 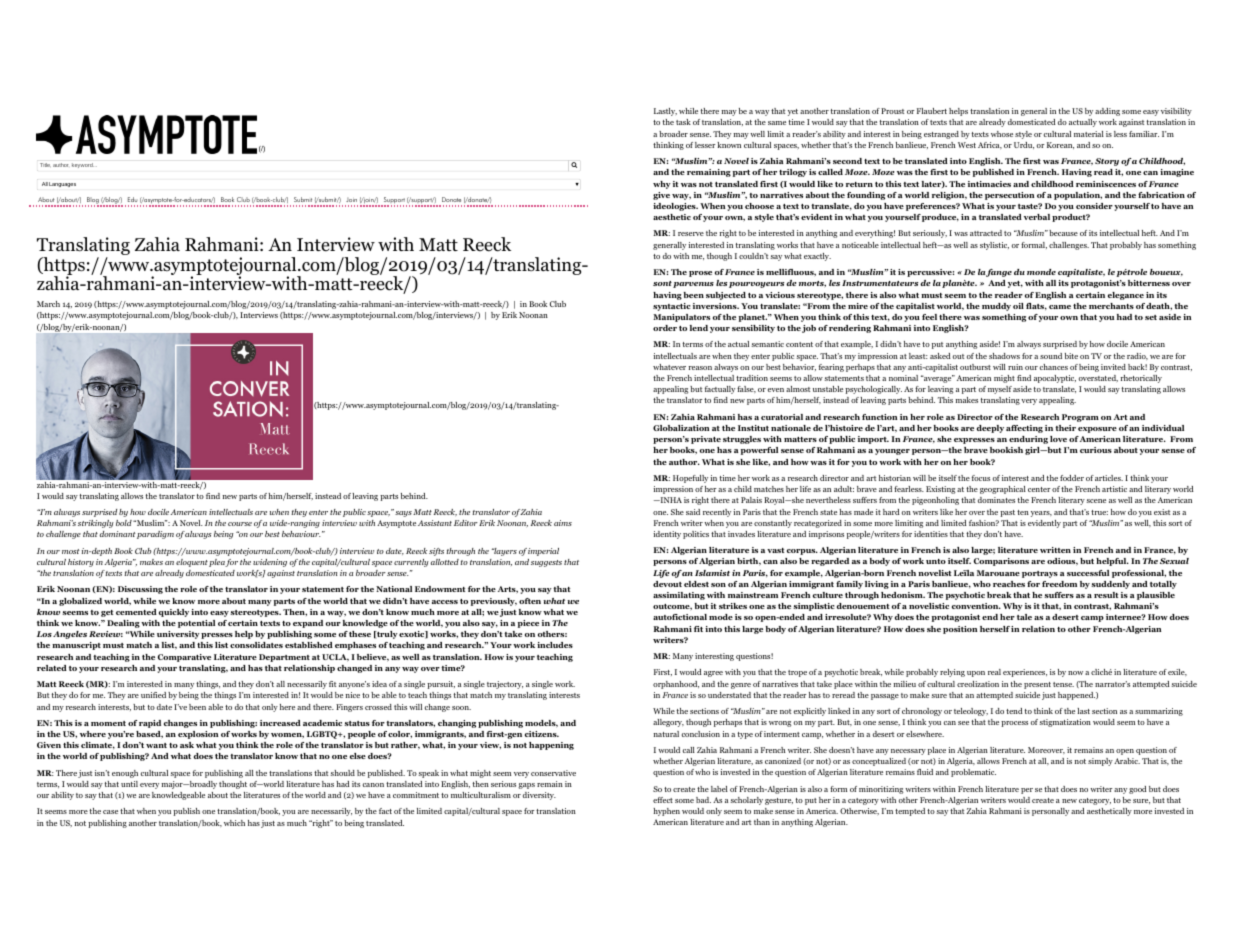 What do you see at coordinates (683, 122) in the image?
I see `task` at bounding box center [683, 122].
